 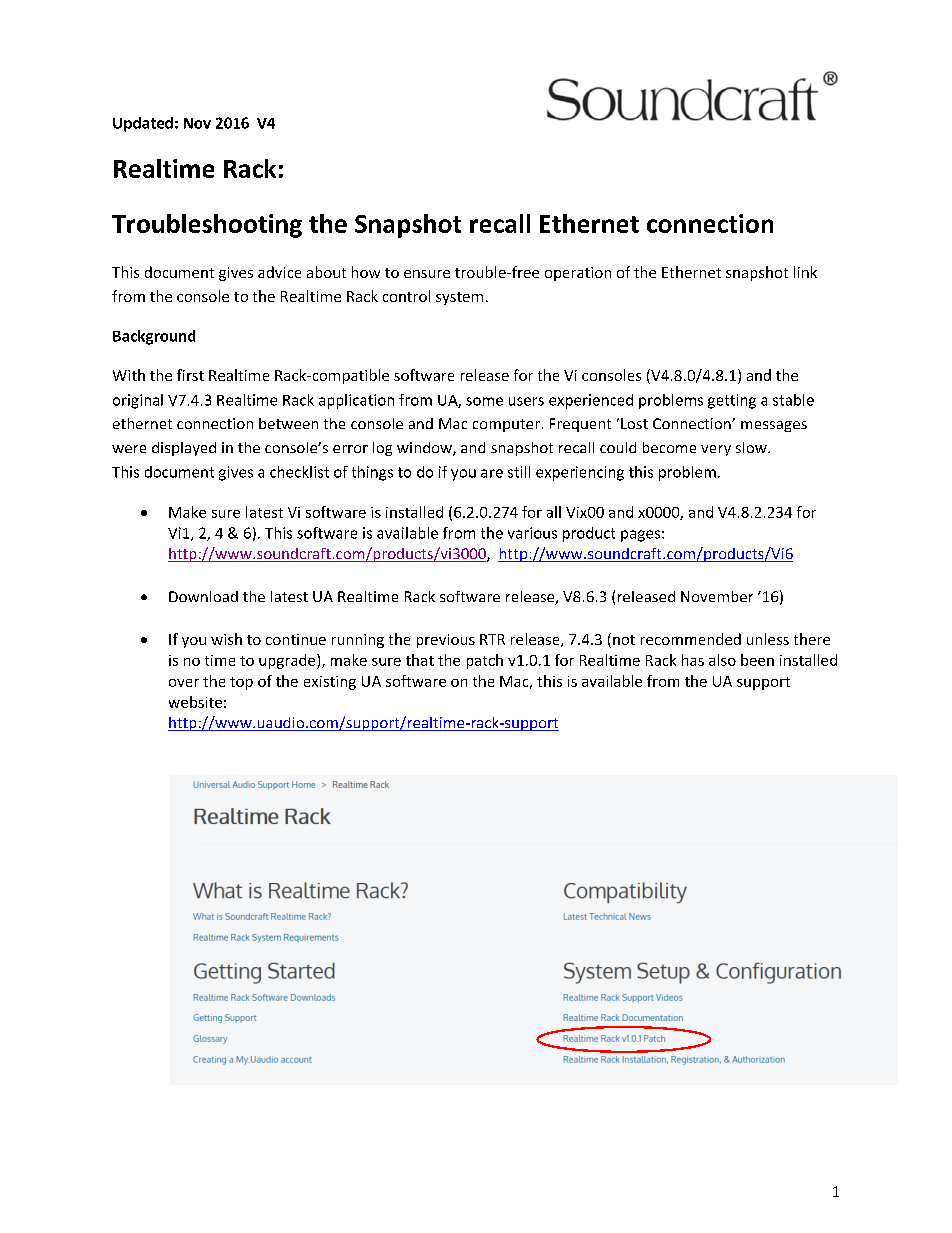 What do you see at coordinates (722, 660) in the screenshot?
I see `also` at bounding box center [722, 660].
